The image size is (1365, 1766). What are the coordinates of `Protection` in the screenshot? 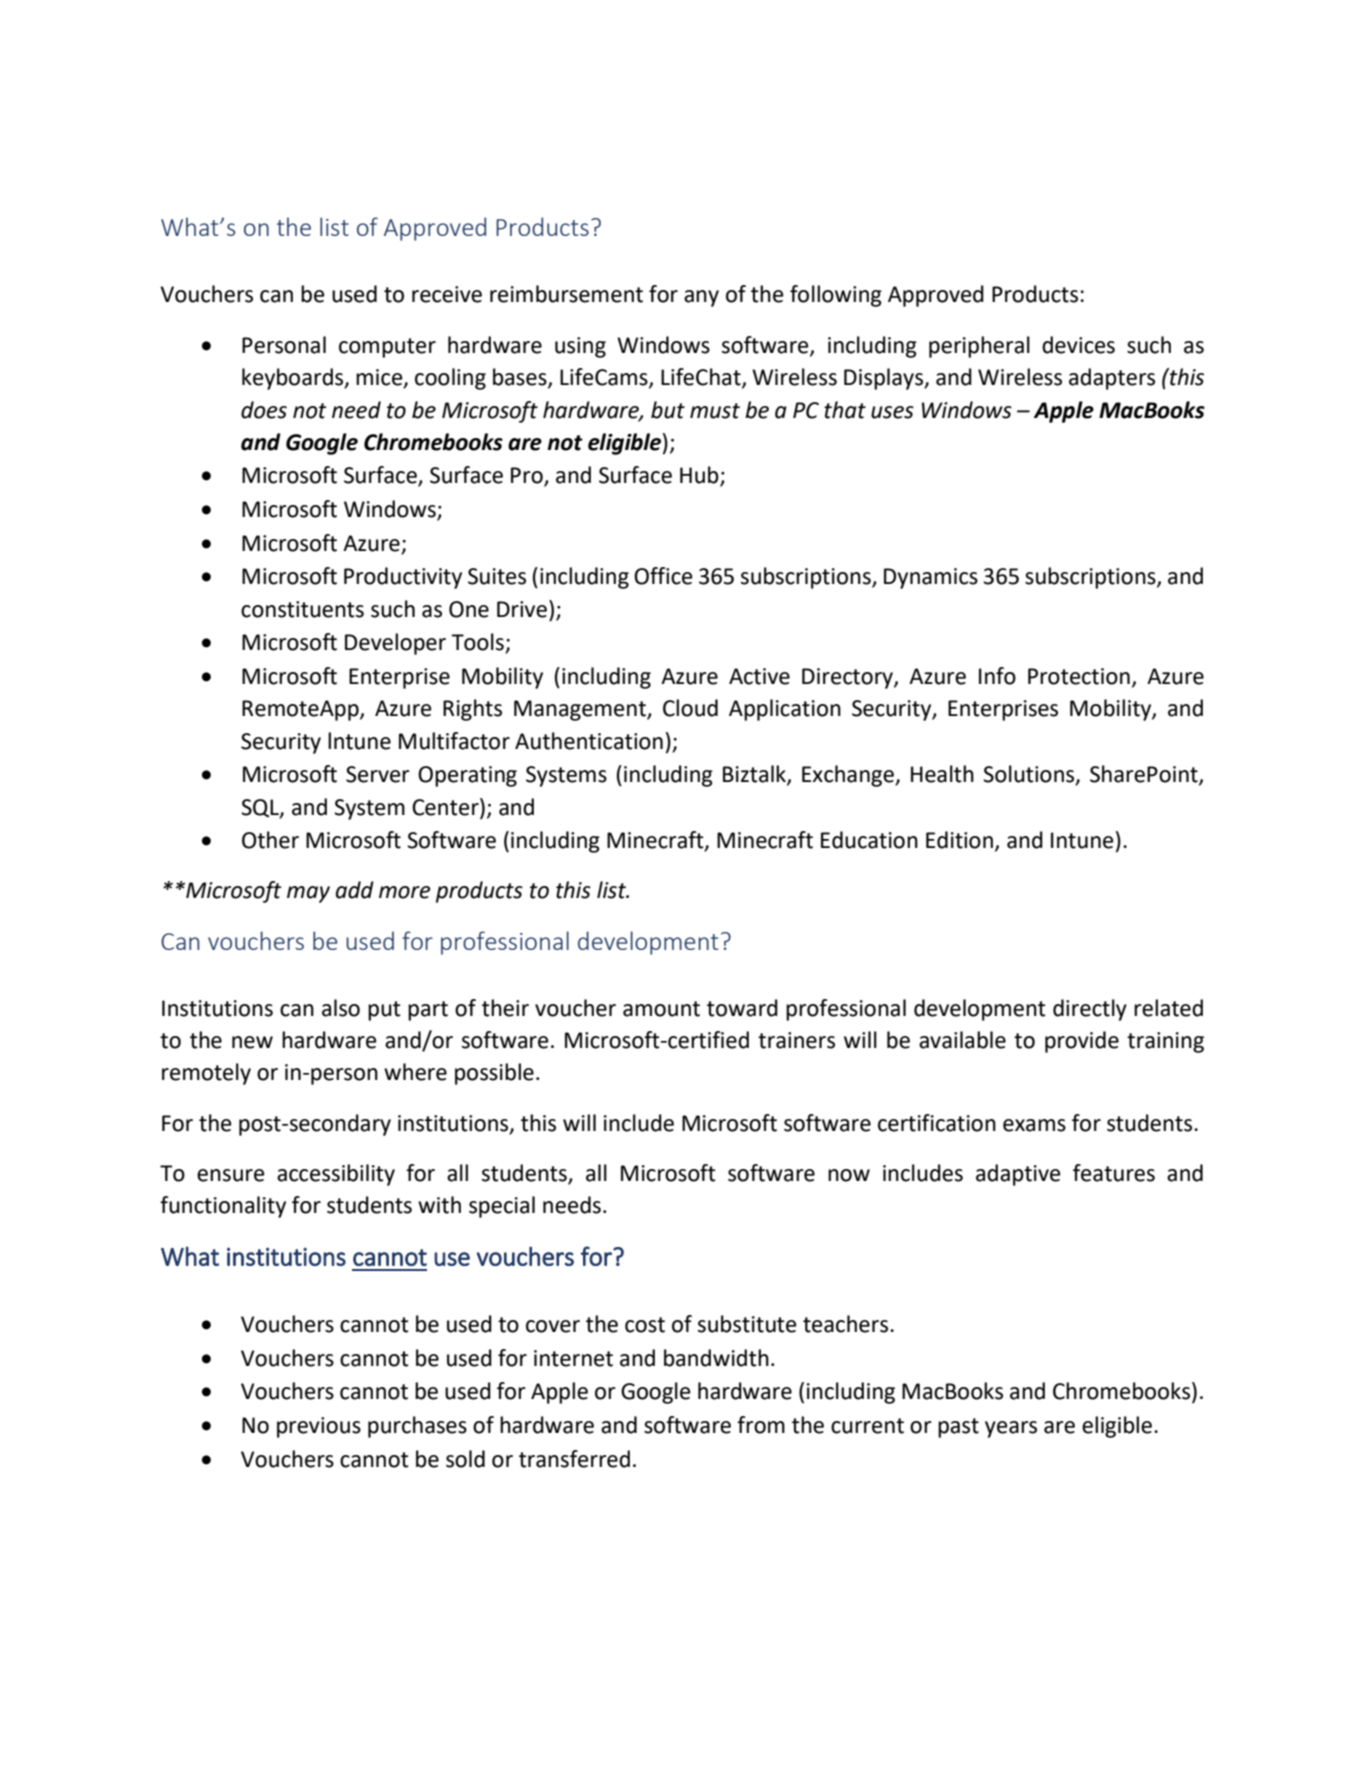 It's located at (1079, 676).
